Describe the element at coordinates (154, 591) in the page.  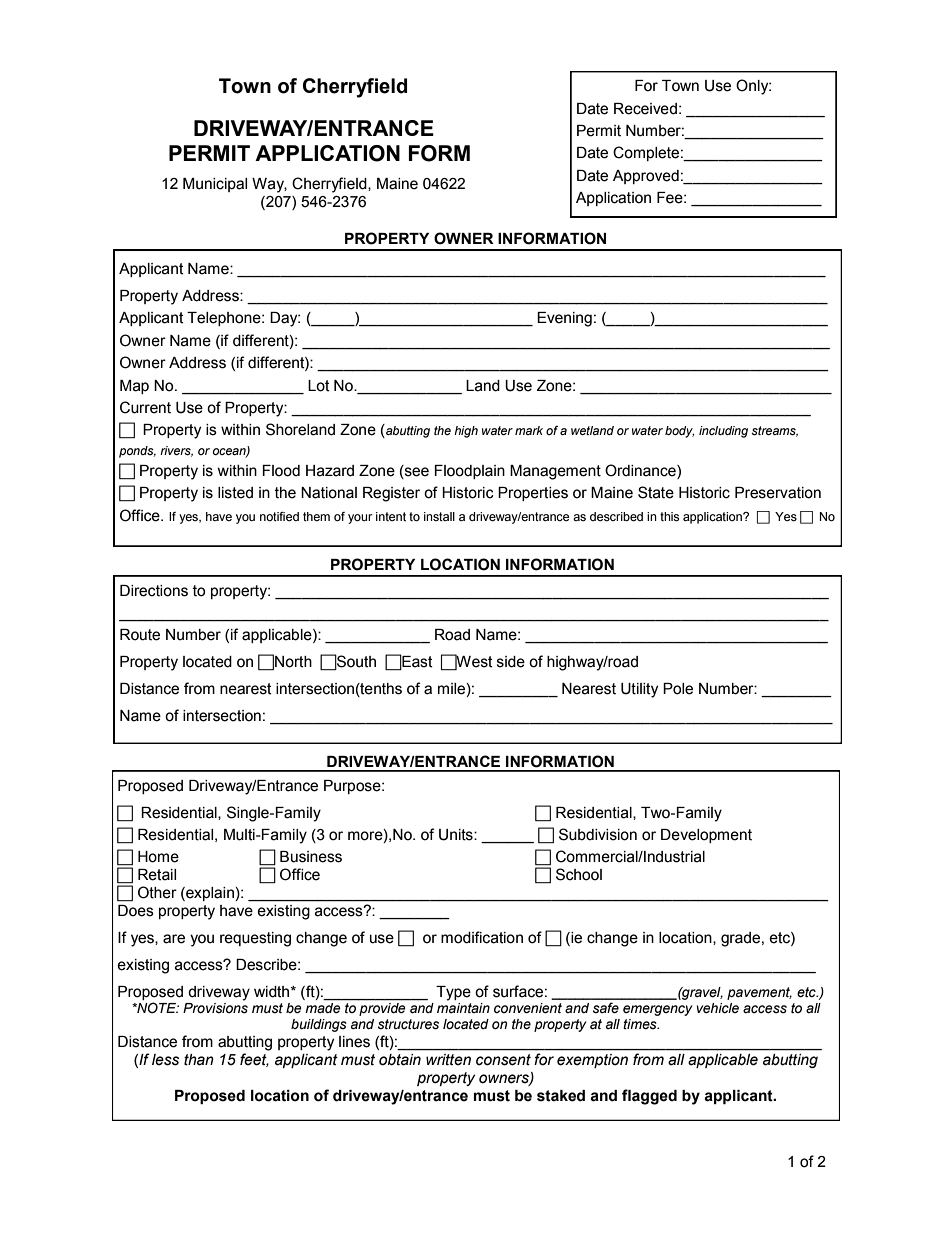
I see `Directions` at that location.
